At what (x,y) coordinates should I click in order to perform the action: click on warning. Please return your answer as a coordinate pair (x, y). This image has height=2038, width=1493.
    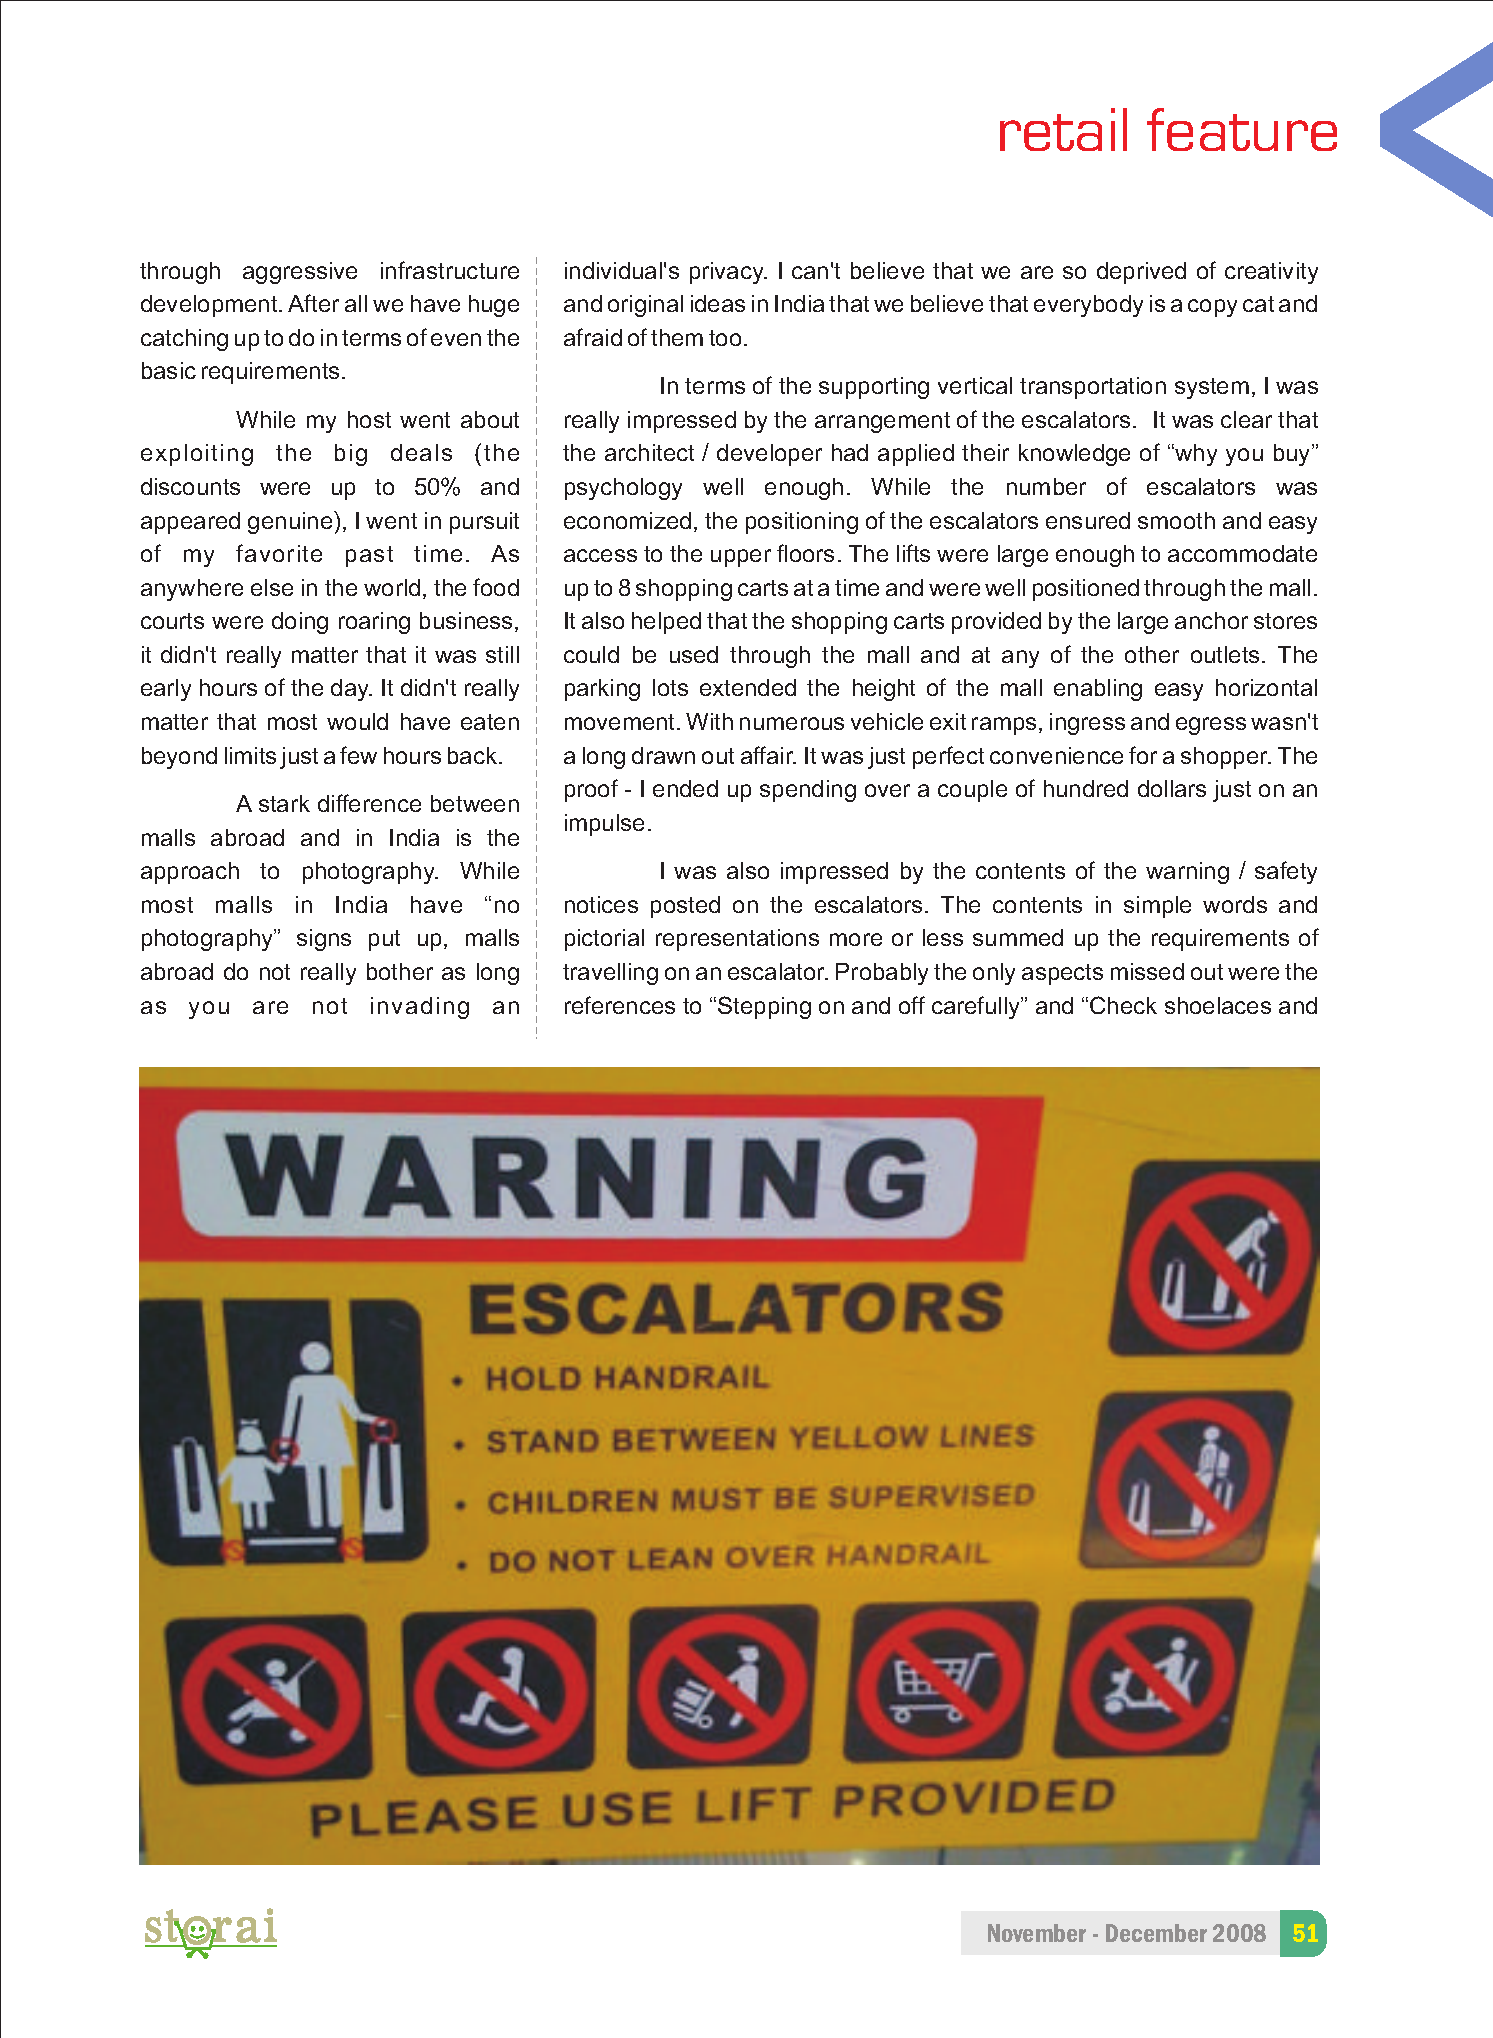
    Looking at the image, I should click on (1187, 873).
